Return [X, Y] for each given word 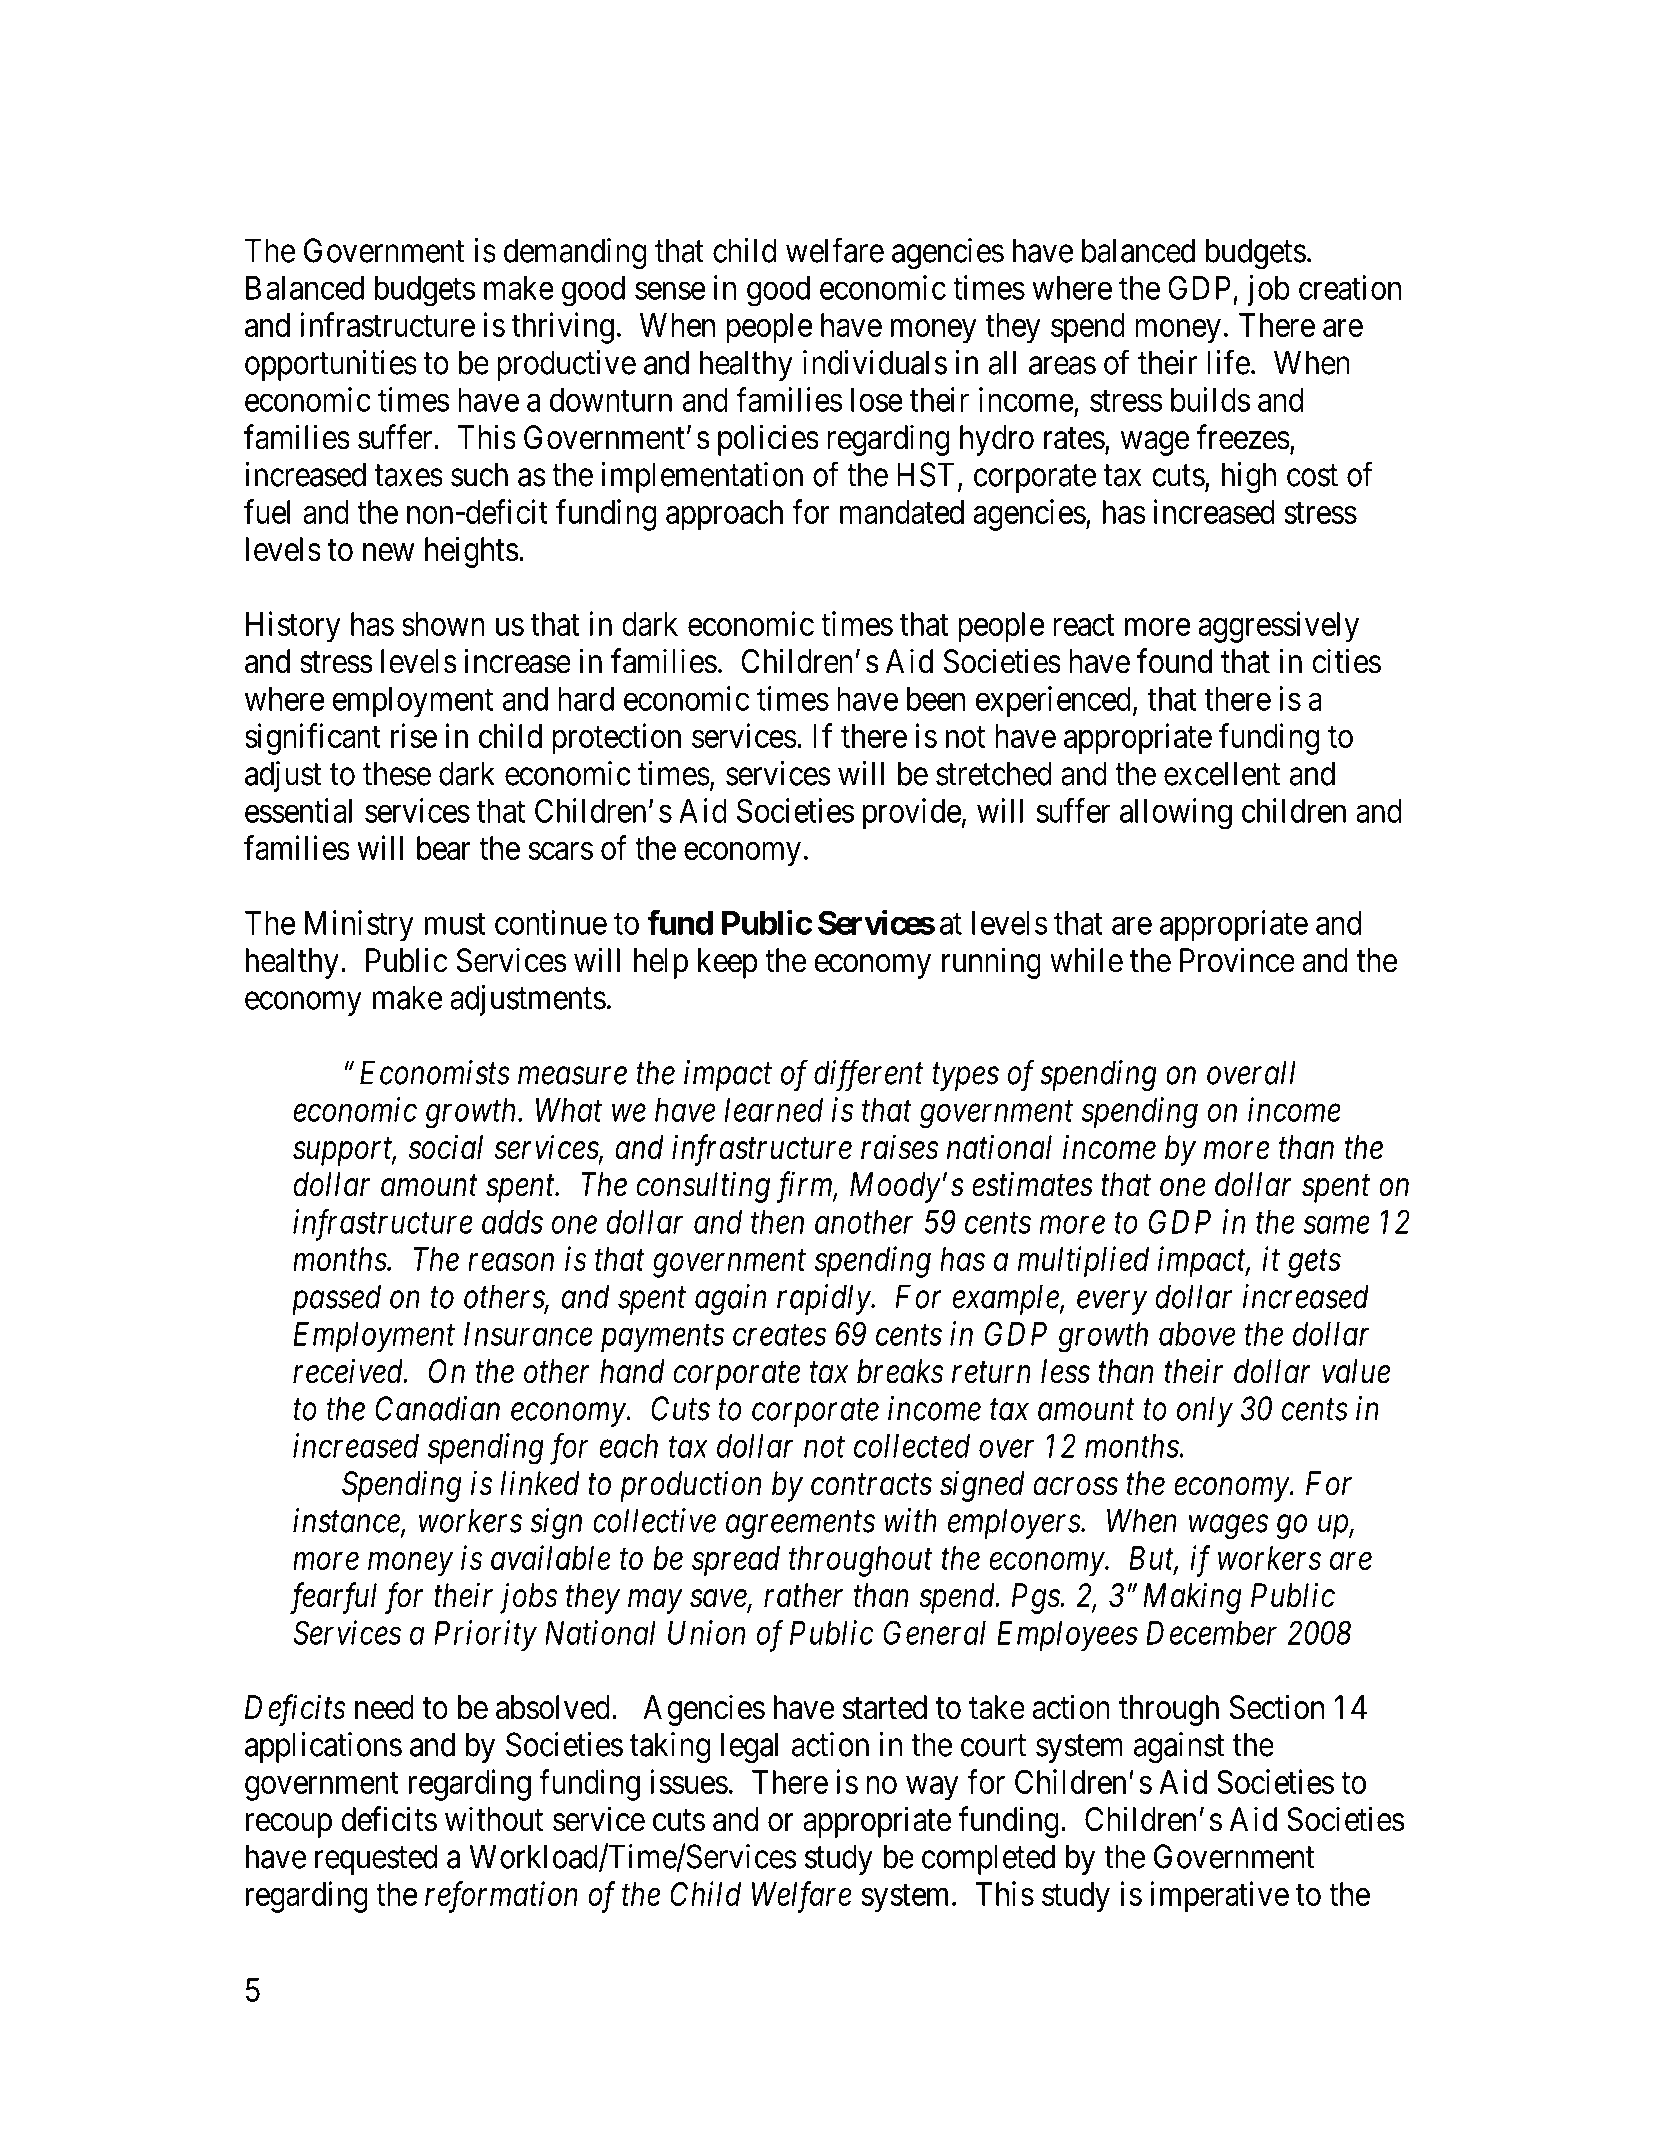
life [1228, 362]
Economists [435, 1072]
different [868, 1076]
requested [376, 1859]
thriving [563, 328]
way [932, 1788]
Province [1237, 960]
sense [670, 291]
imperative [1219, 1897]
